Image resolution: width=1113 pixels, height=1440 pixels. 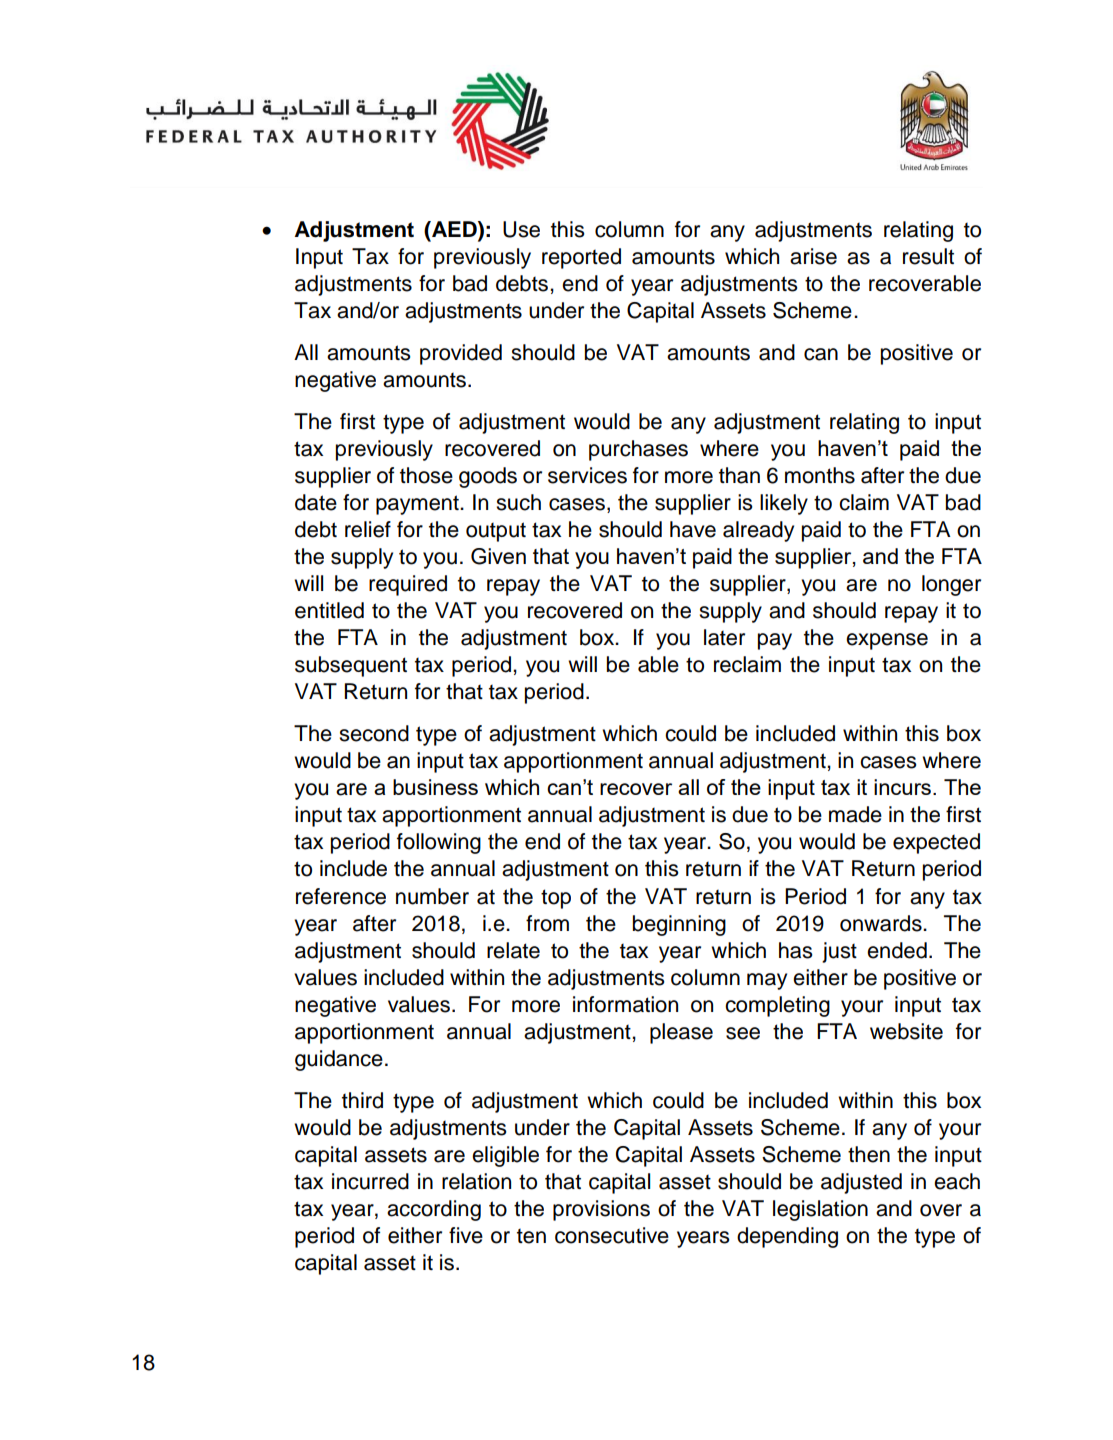 I want to click on incurred, so click(x=370, y=1181).
